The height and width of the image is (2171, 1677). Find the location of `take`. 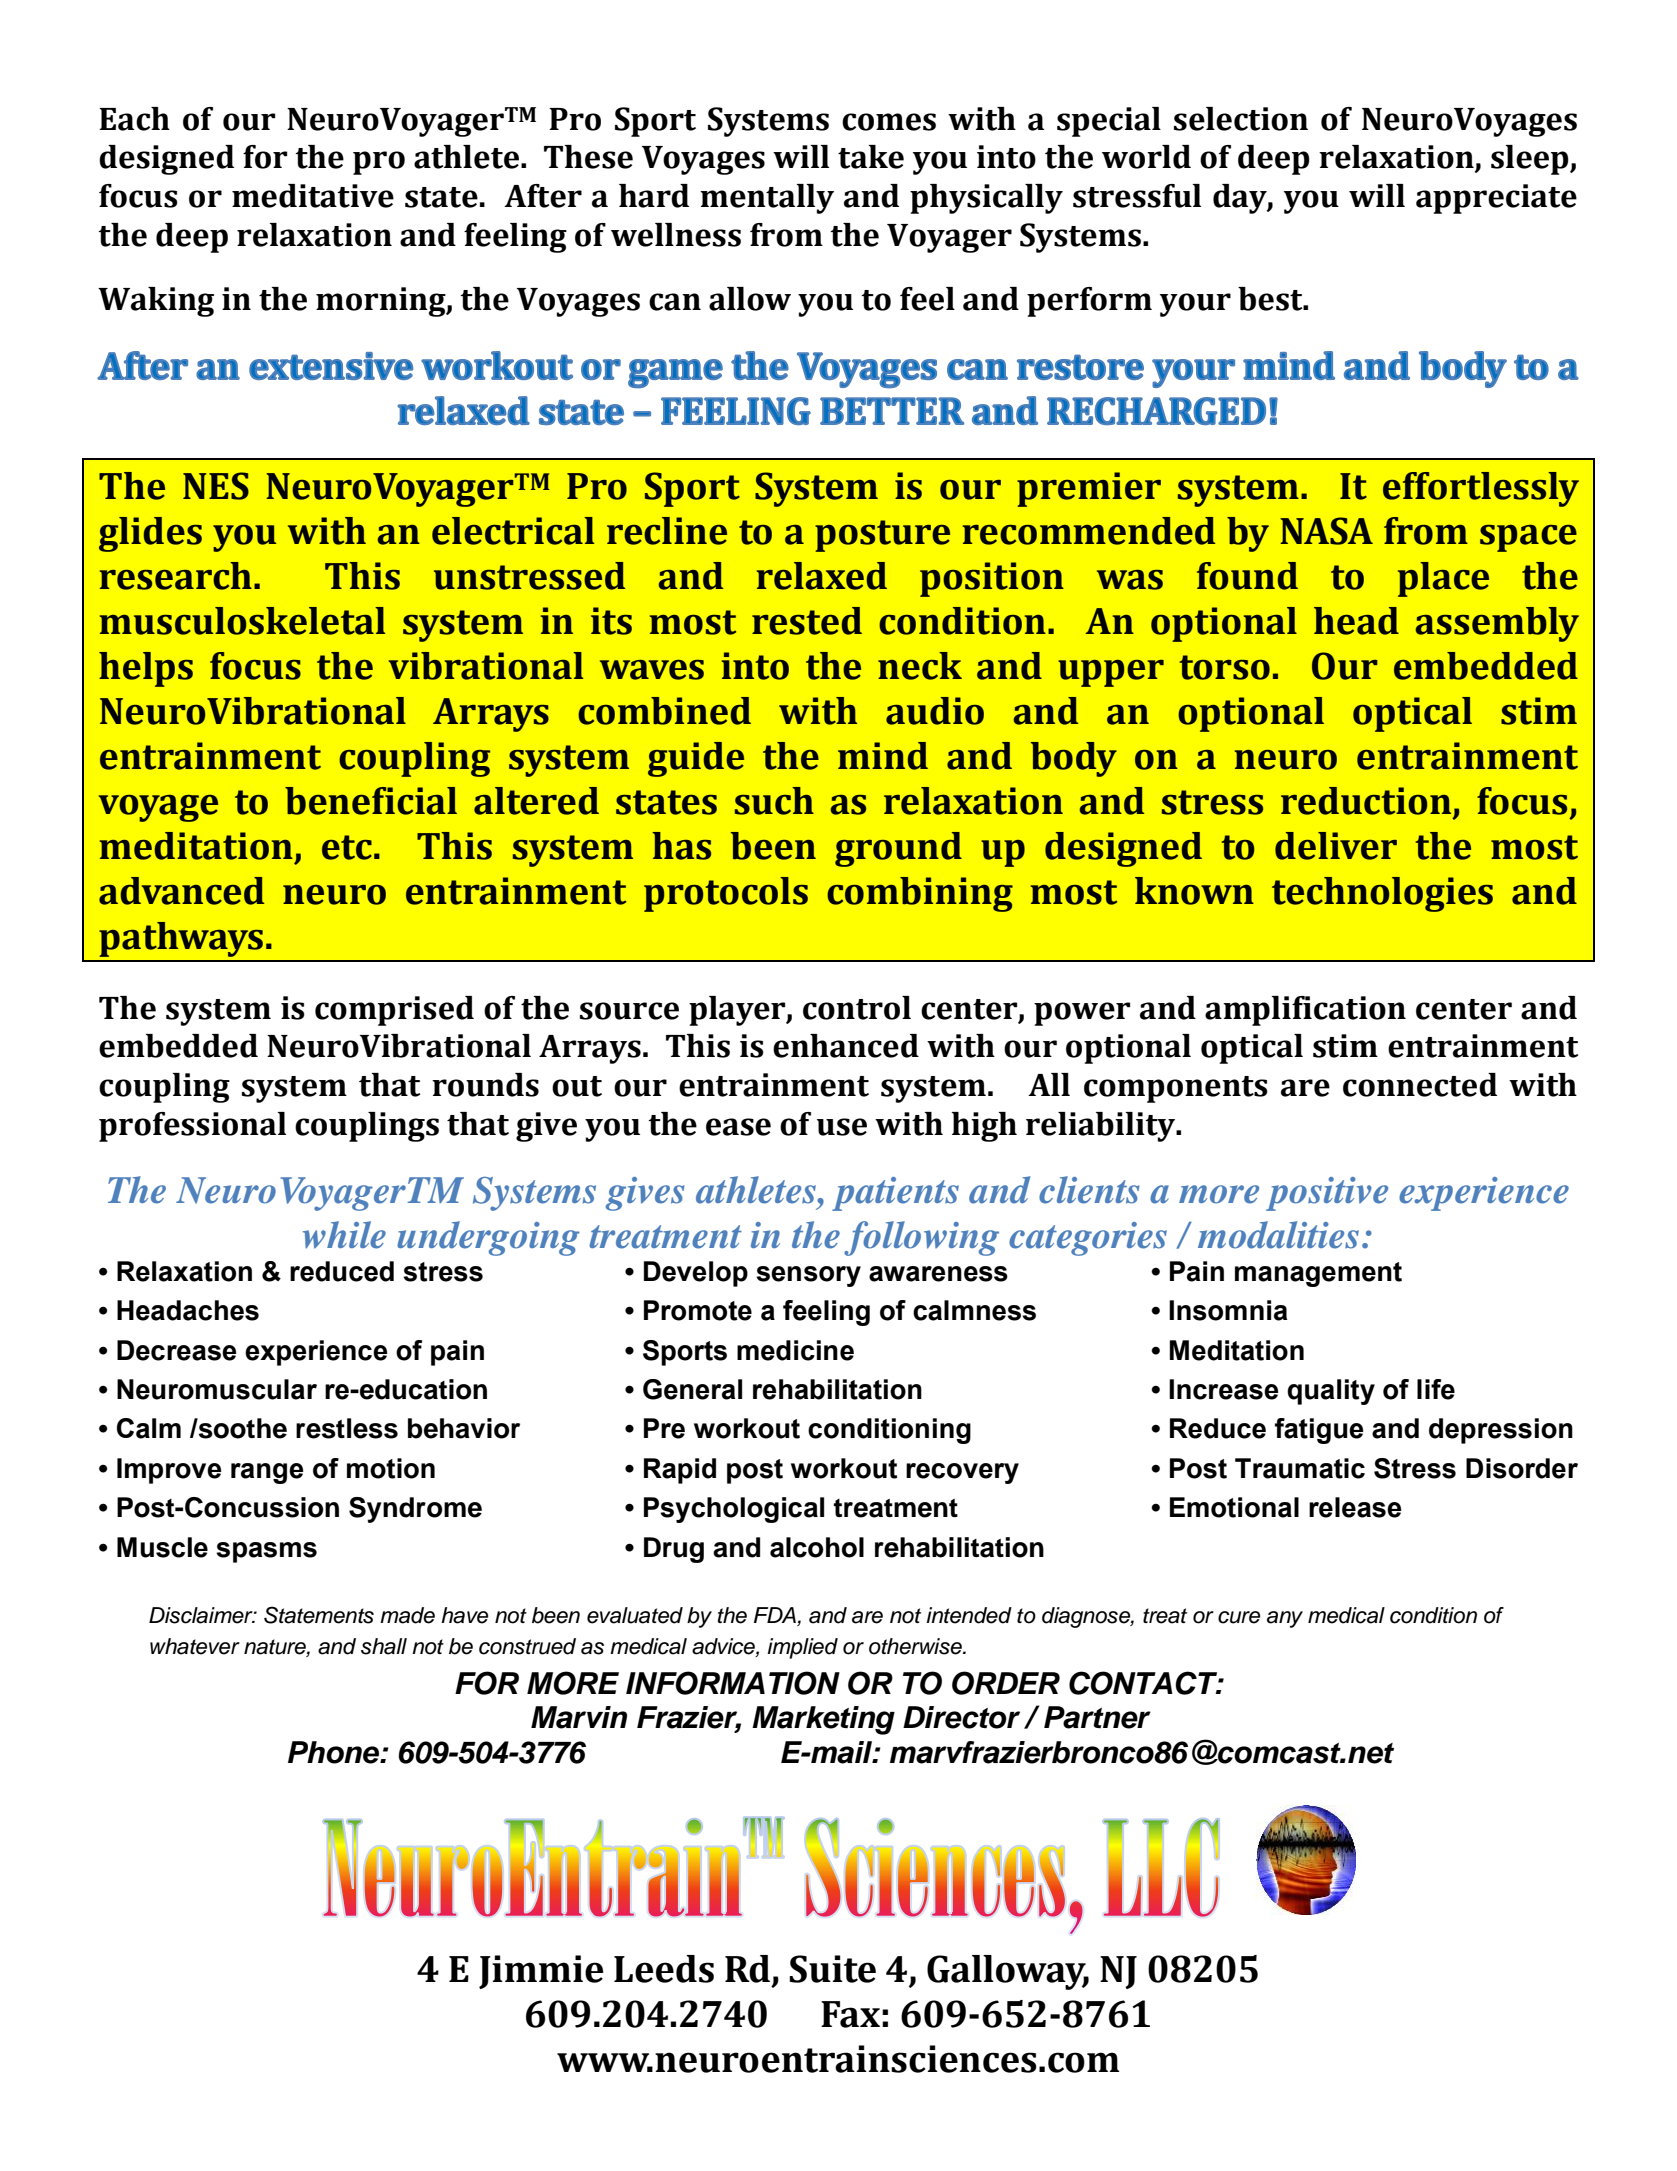

take is located at coordinates (871, 157).
